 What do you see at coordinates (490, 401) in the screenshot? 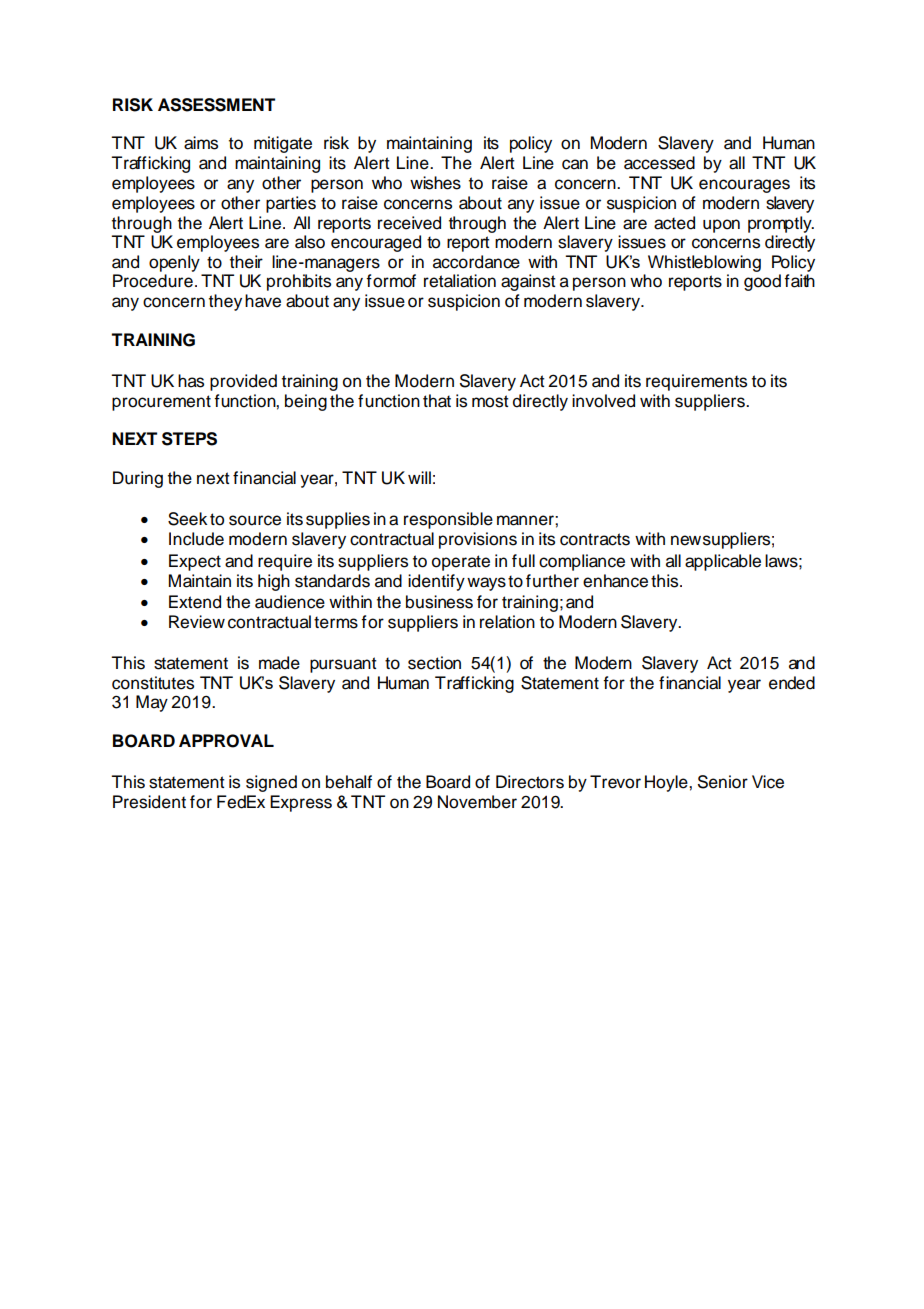
I see `most` at bounding box center [490, 401].
